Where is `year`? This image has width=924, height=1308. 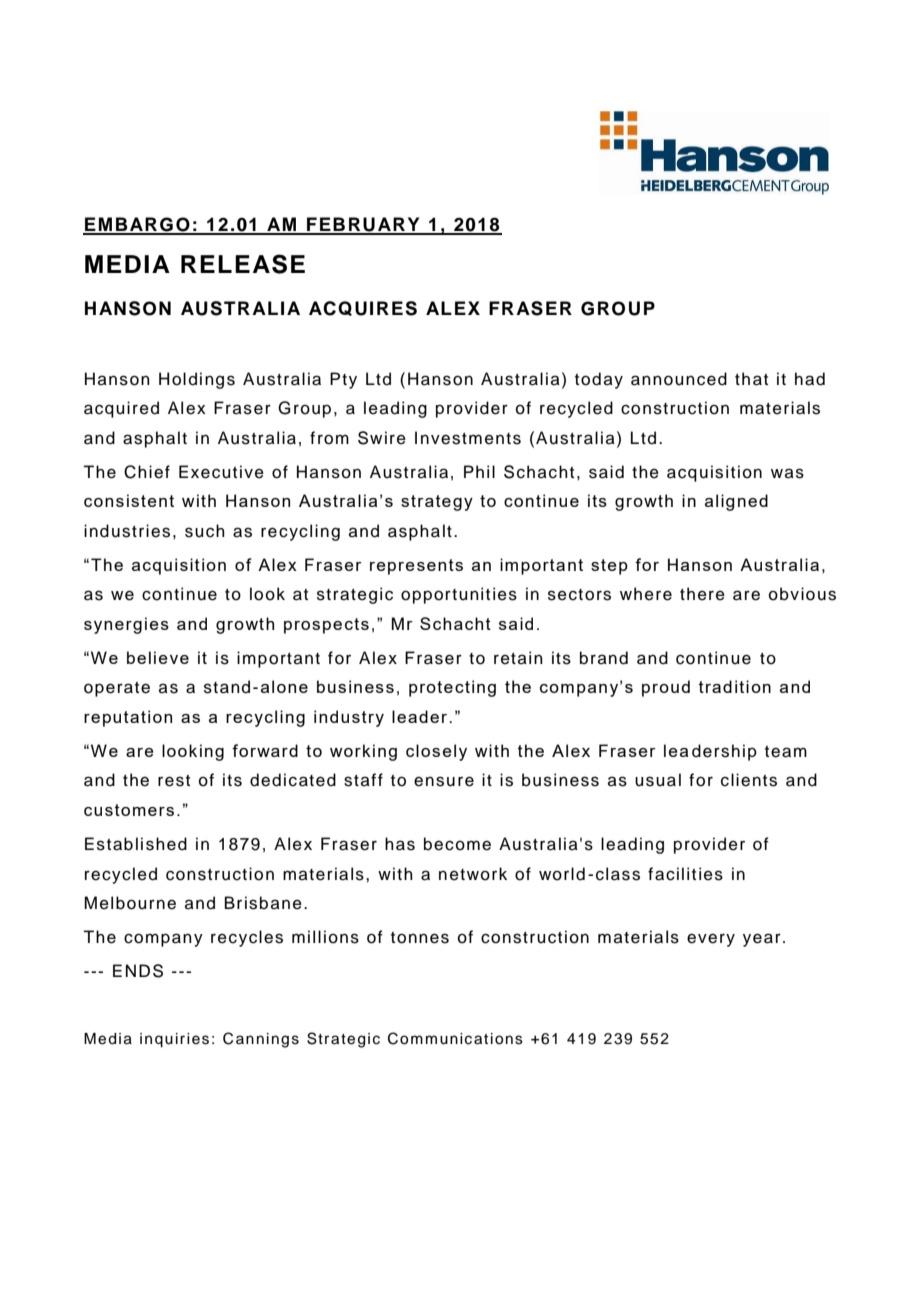
year is located at coordinates (762, 940).
